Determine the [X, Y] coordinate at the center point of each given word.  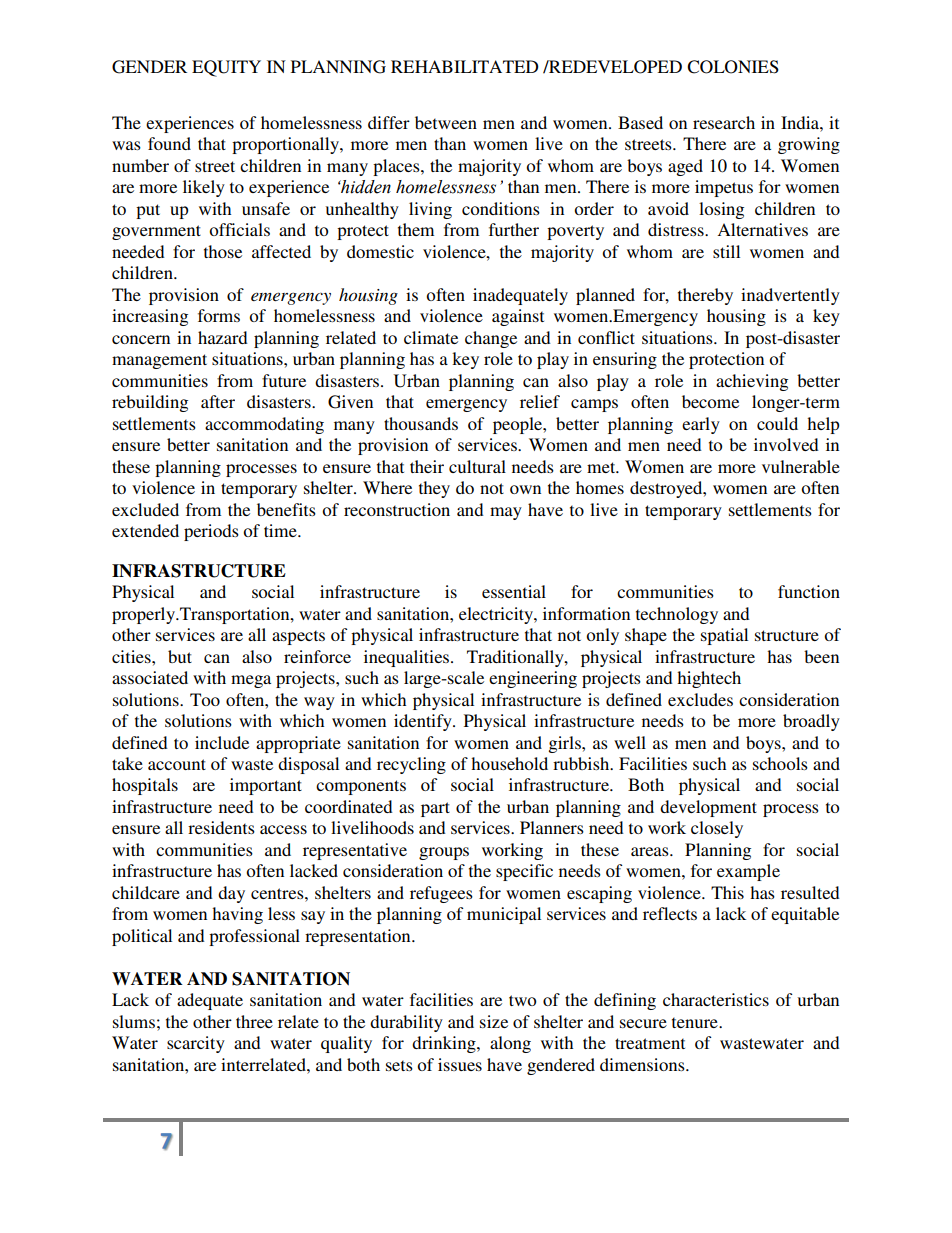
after [218, 401]
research [724, 122]
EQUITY [226, 68]
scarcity [196, 1044]
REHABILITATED [465, 66]
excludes [700, 699]
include [222, 742]
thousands [421, 423]
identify [424, 722]
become [710, 401]
